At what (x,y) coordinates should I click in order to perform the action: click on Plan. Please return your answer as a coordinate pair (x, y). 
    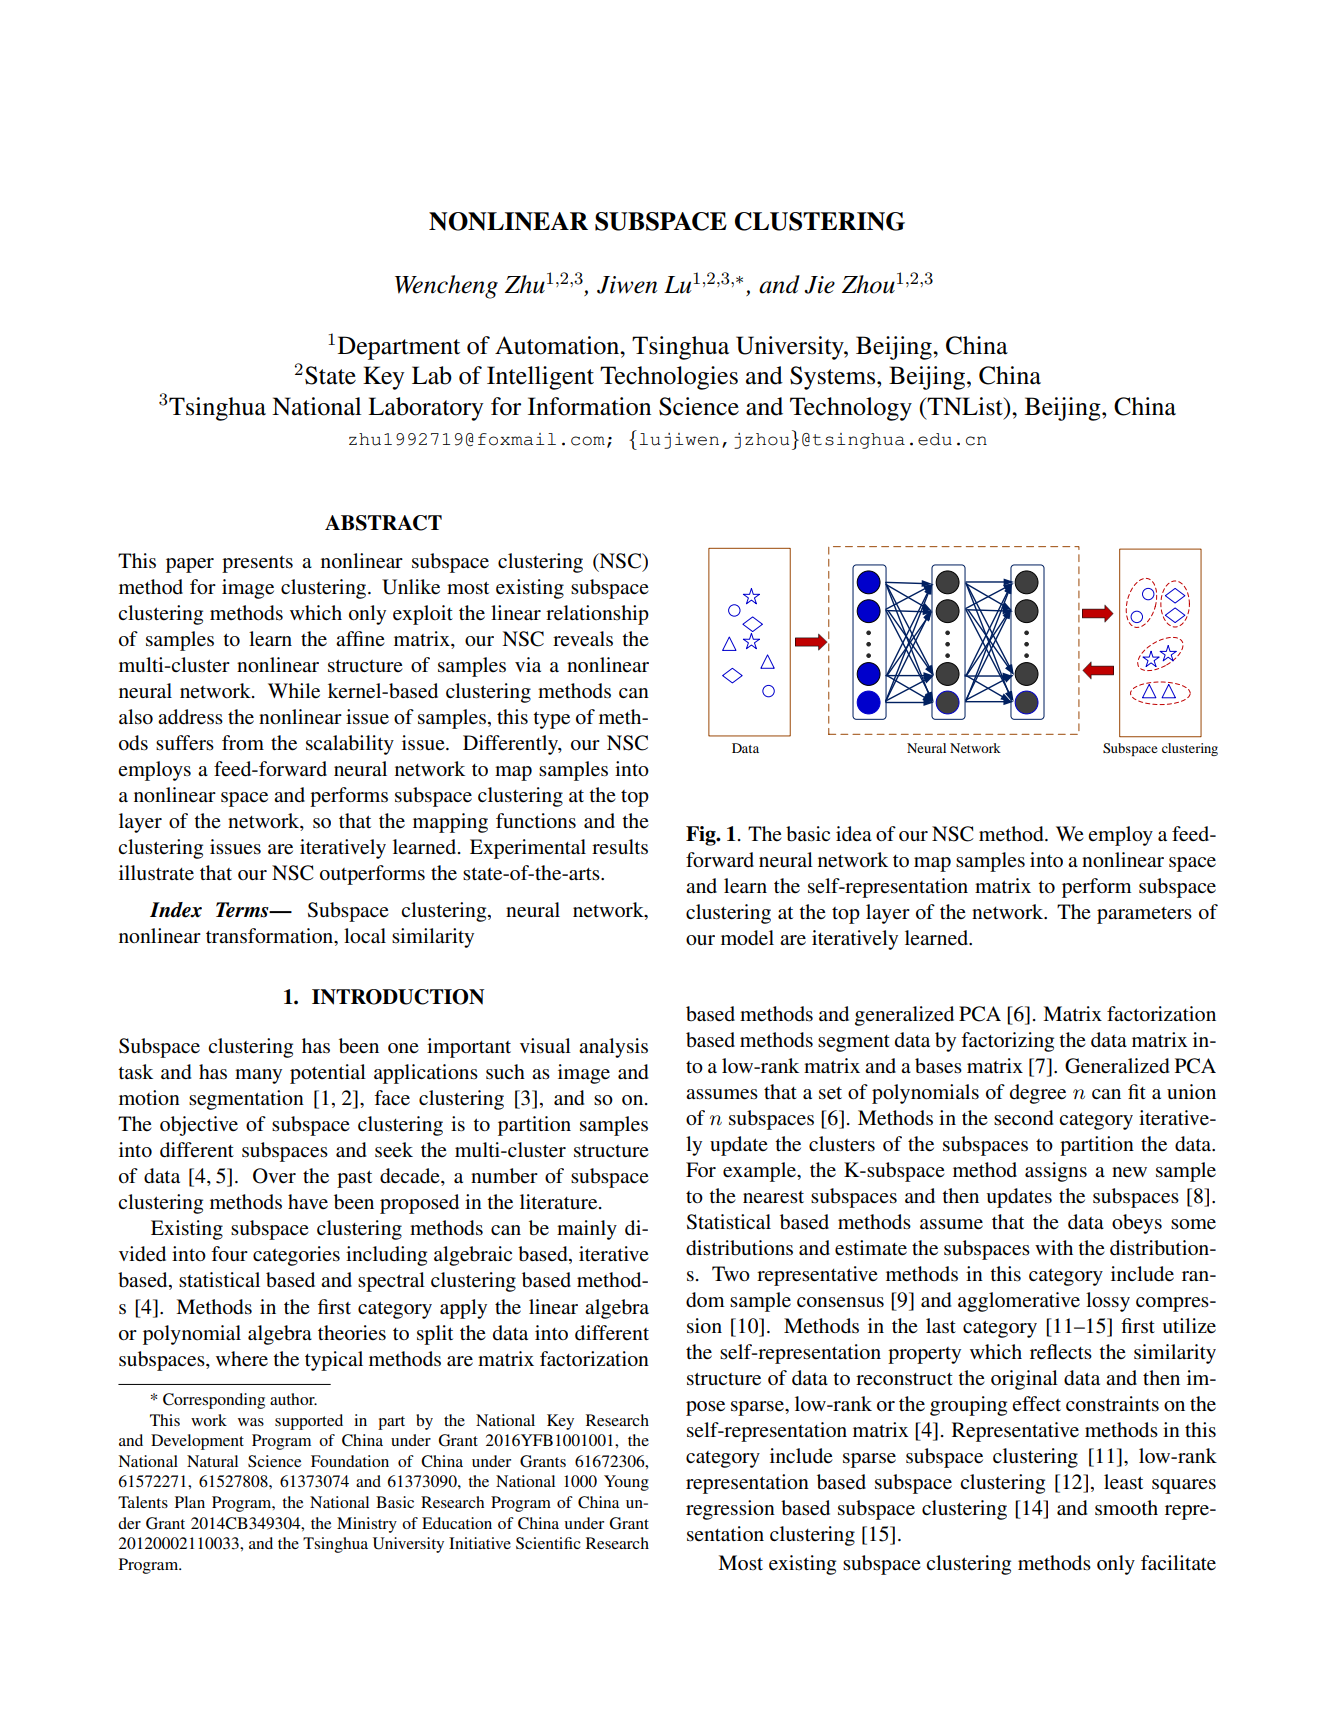
    Looking at the image, I should click on (190, 1502).
